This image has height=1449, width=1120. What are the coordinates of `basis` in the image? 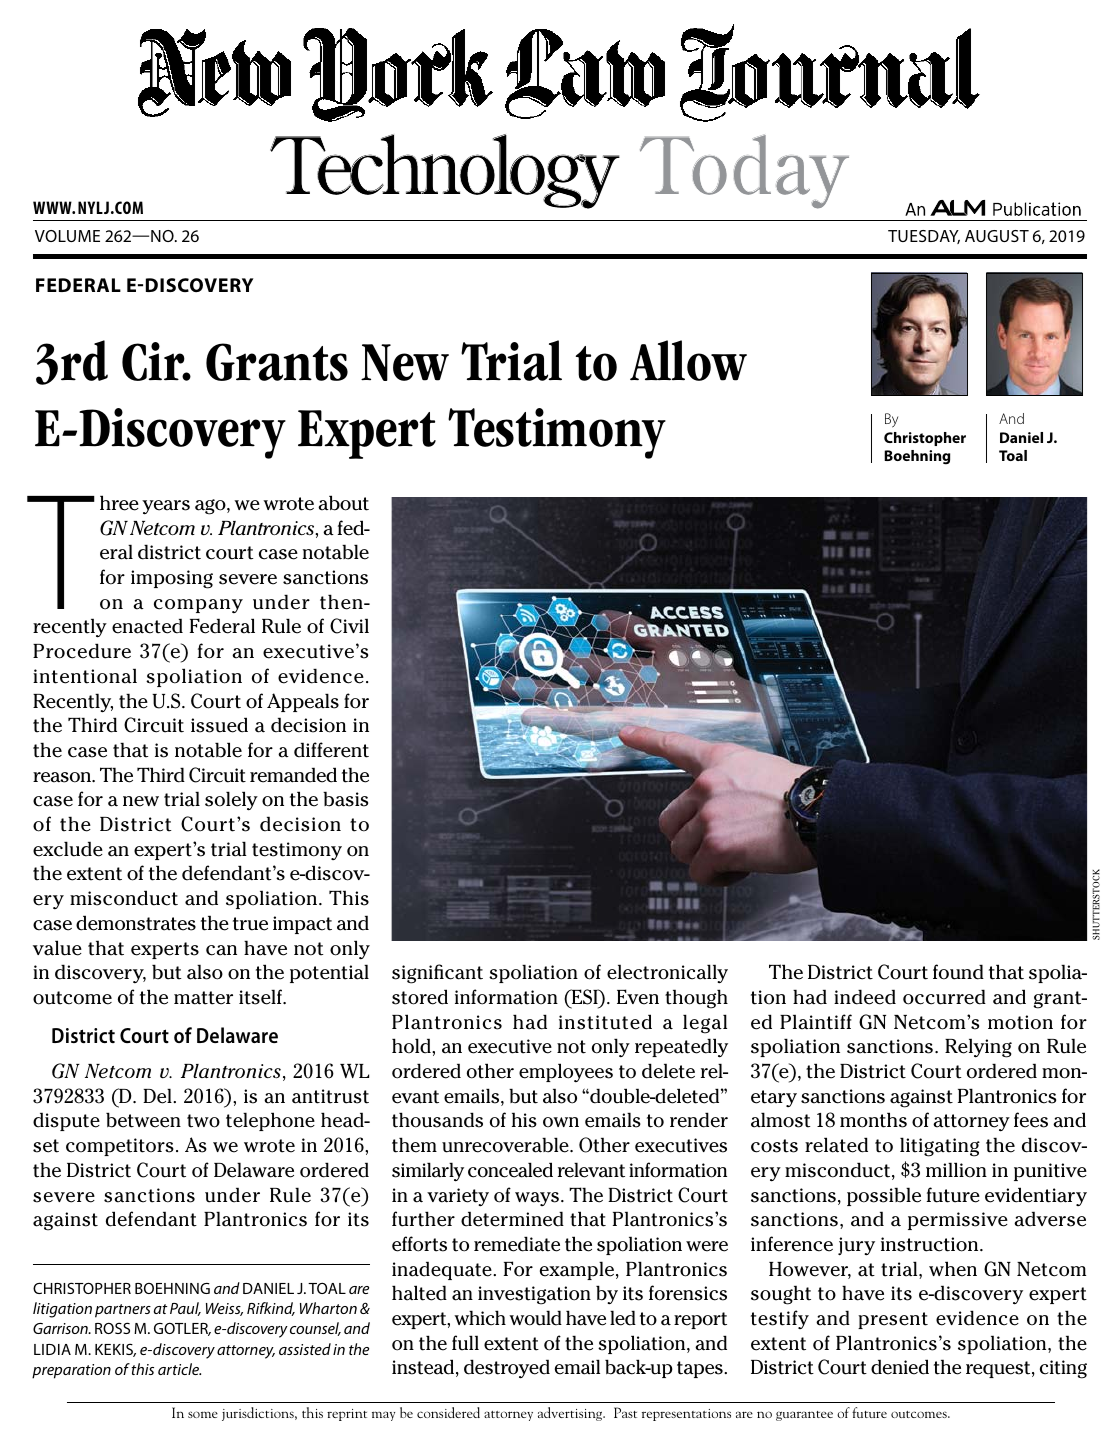 It's located at (345, 799).
